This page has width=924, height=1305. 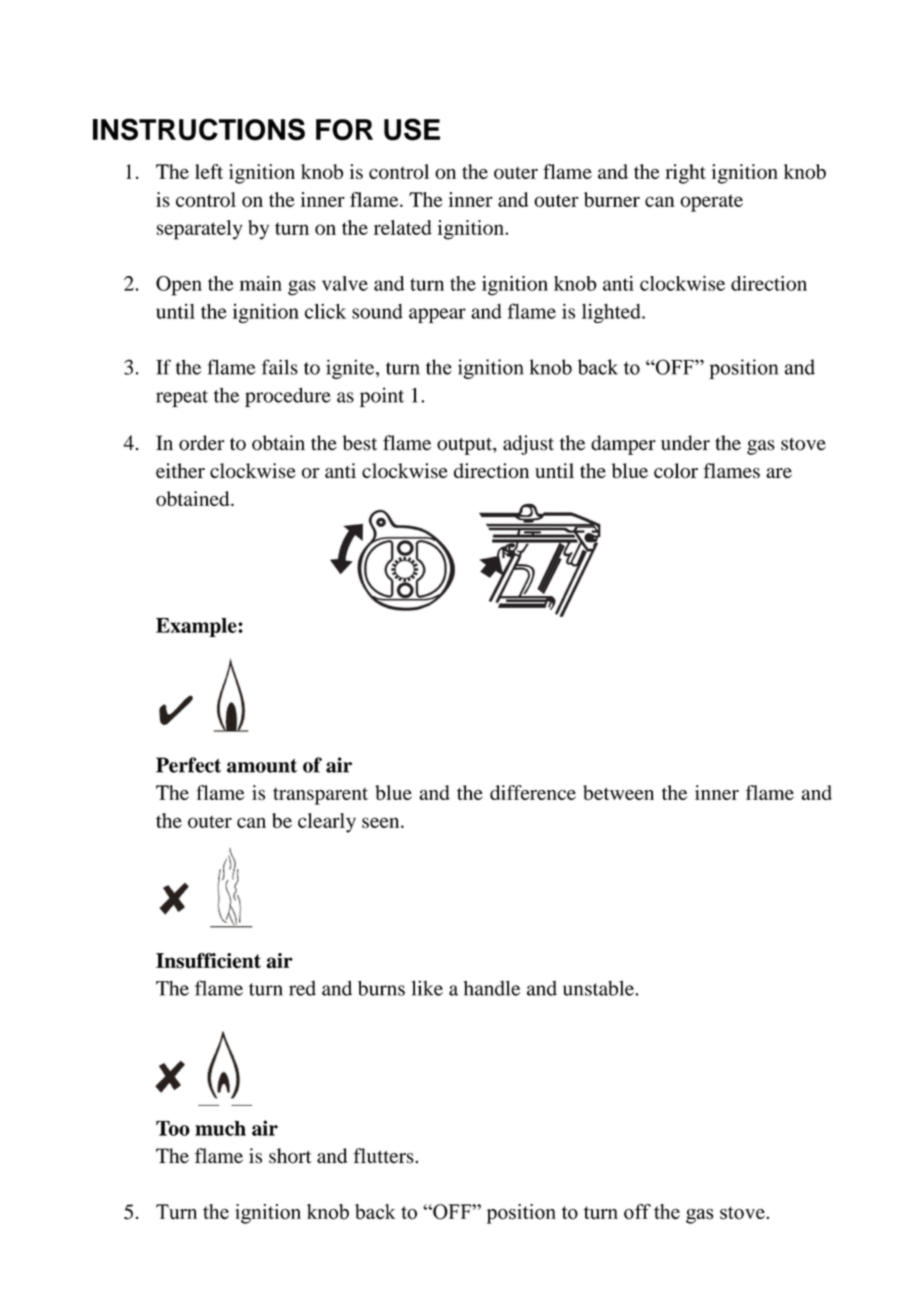 I want to click on USE, so click(x=412, y=129).
